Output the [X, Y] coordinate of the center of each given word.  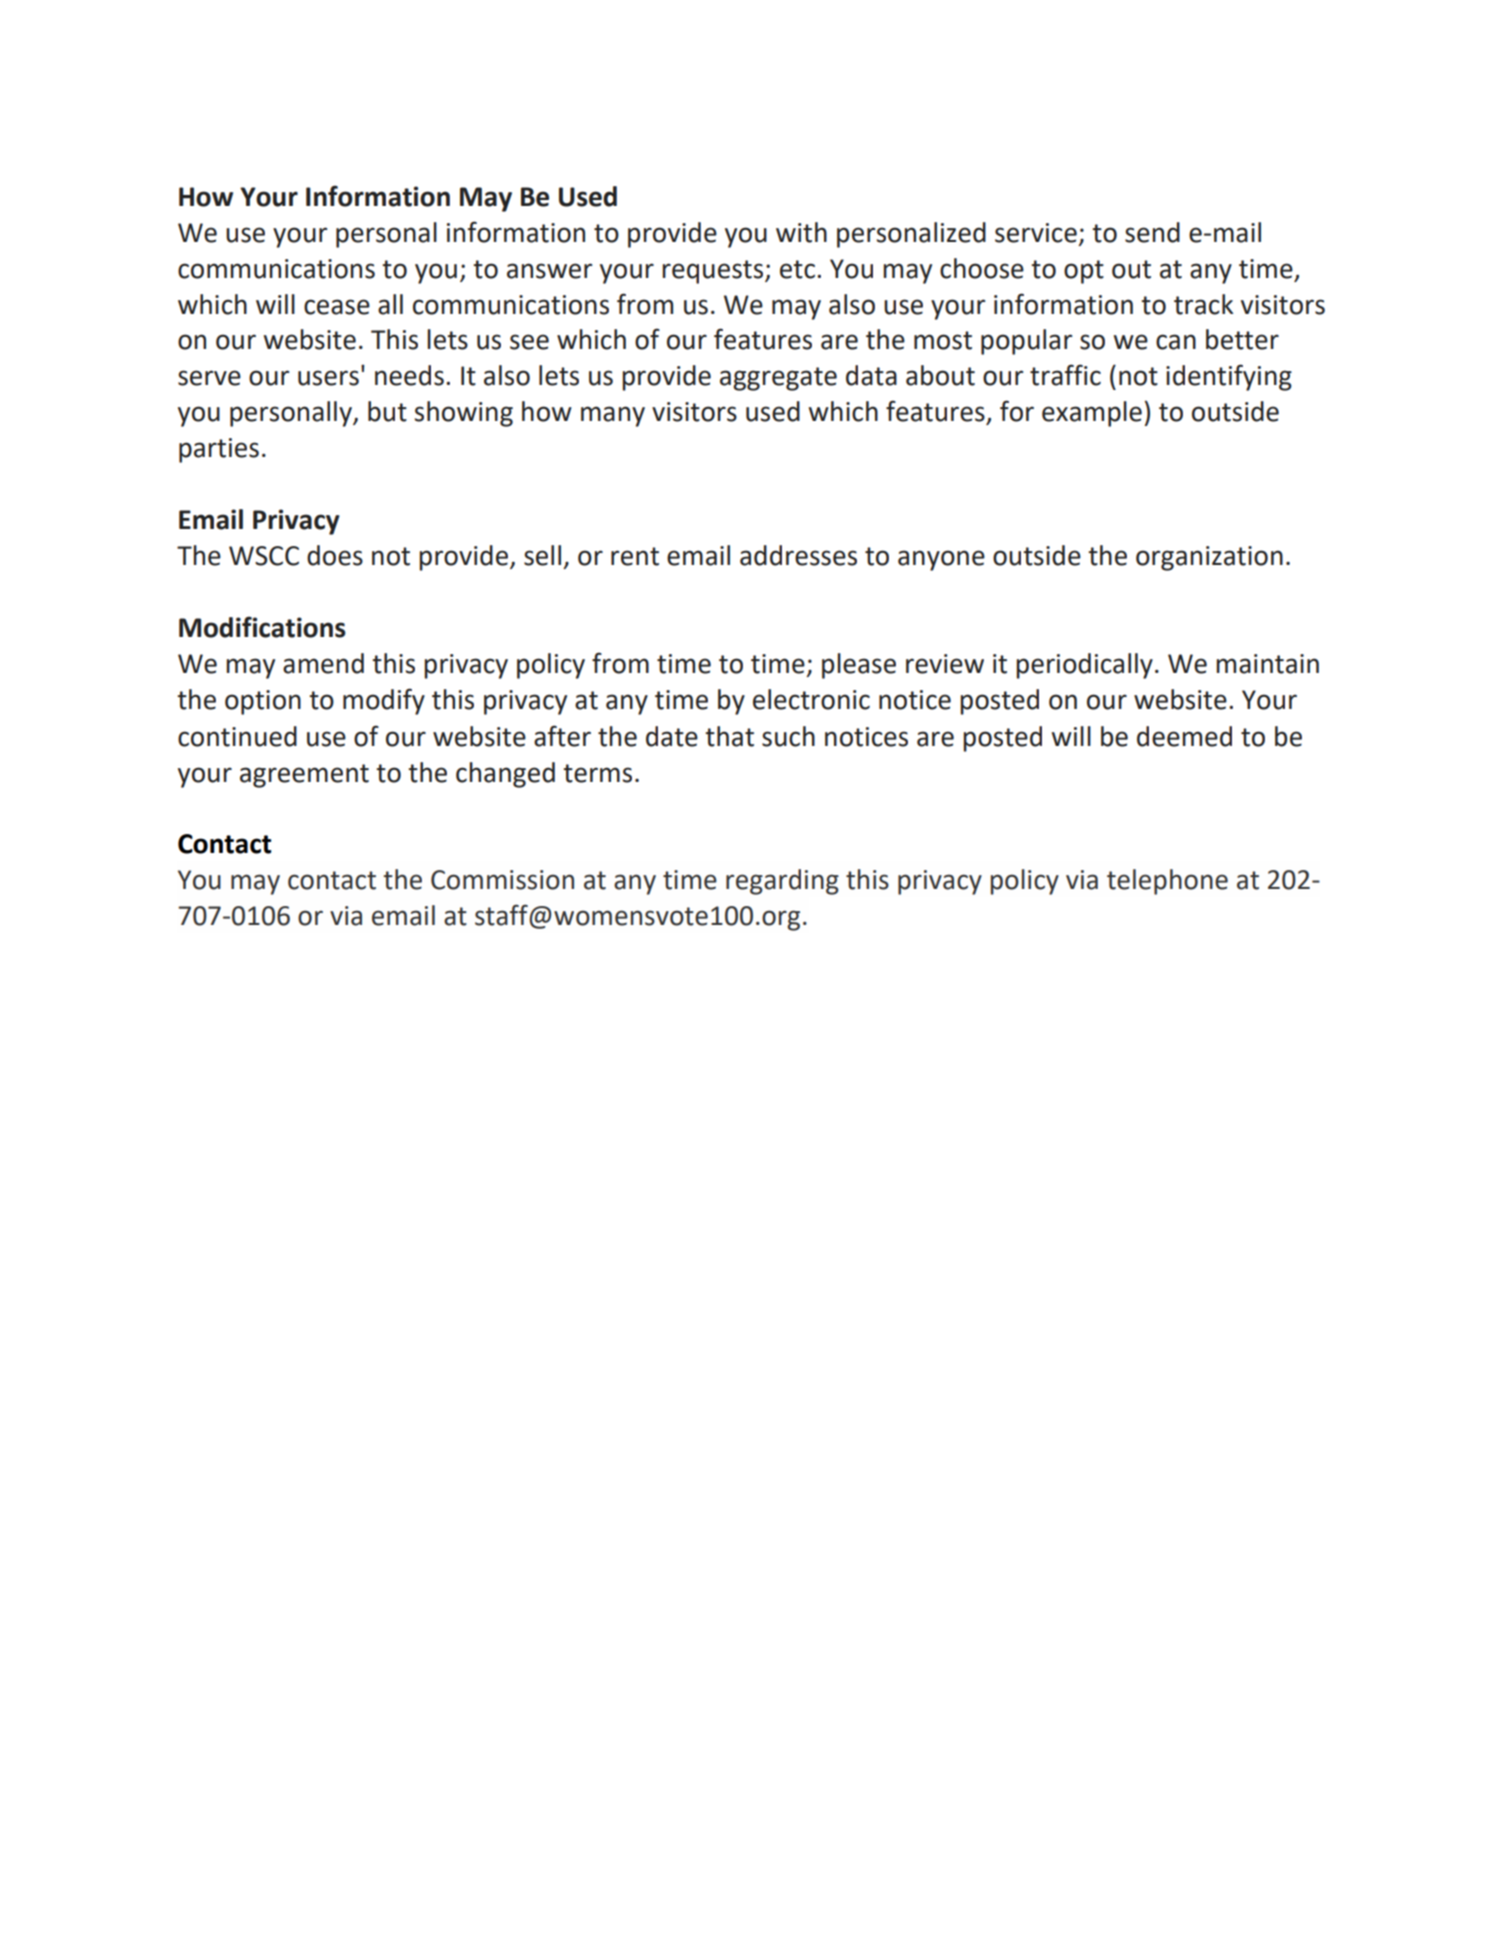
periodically [1084, 666]
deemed [1184, 736]
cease [337, 307]
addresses [798, 555]
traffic [1065, 375]
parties [219, 450]
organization [1209, 558]
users [328, 378]
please [859, 666]
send [1152, 232]
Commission [502, 880]
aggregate [778, 379]
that [729, 736]
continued [237, 736]
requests [714, 272]
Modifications [262, 627]
